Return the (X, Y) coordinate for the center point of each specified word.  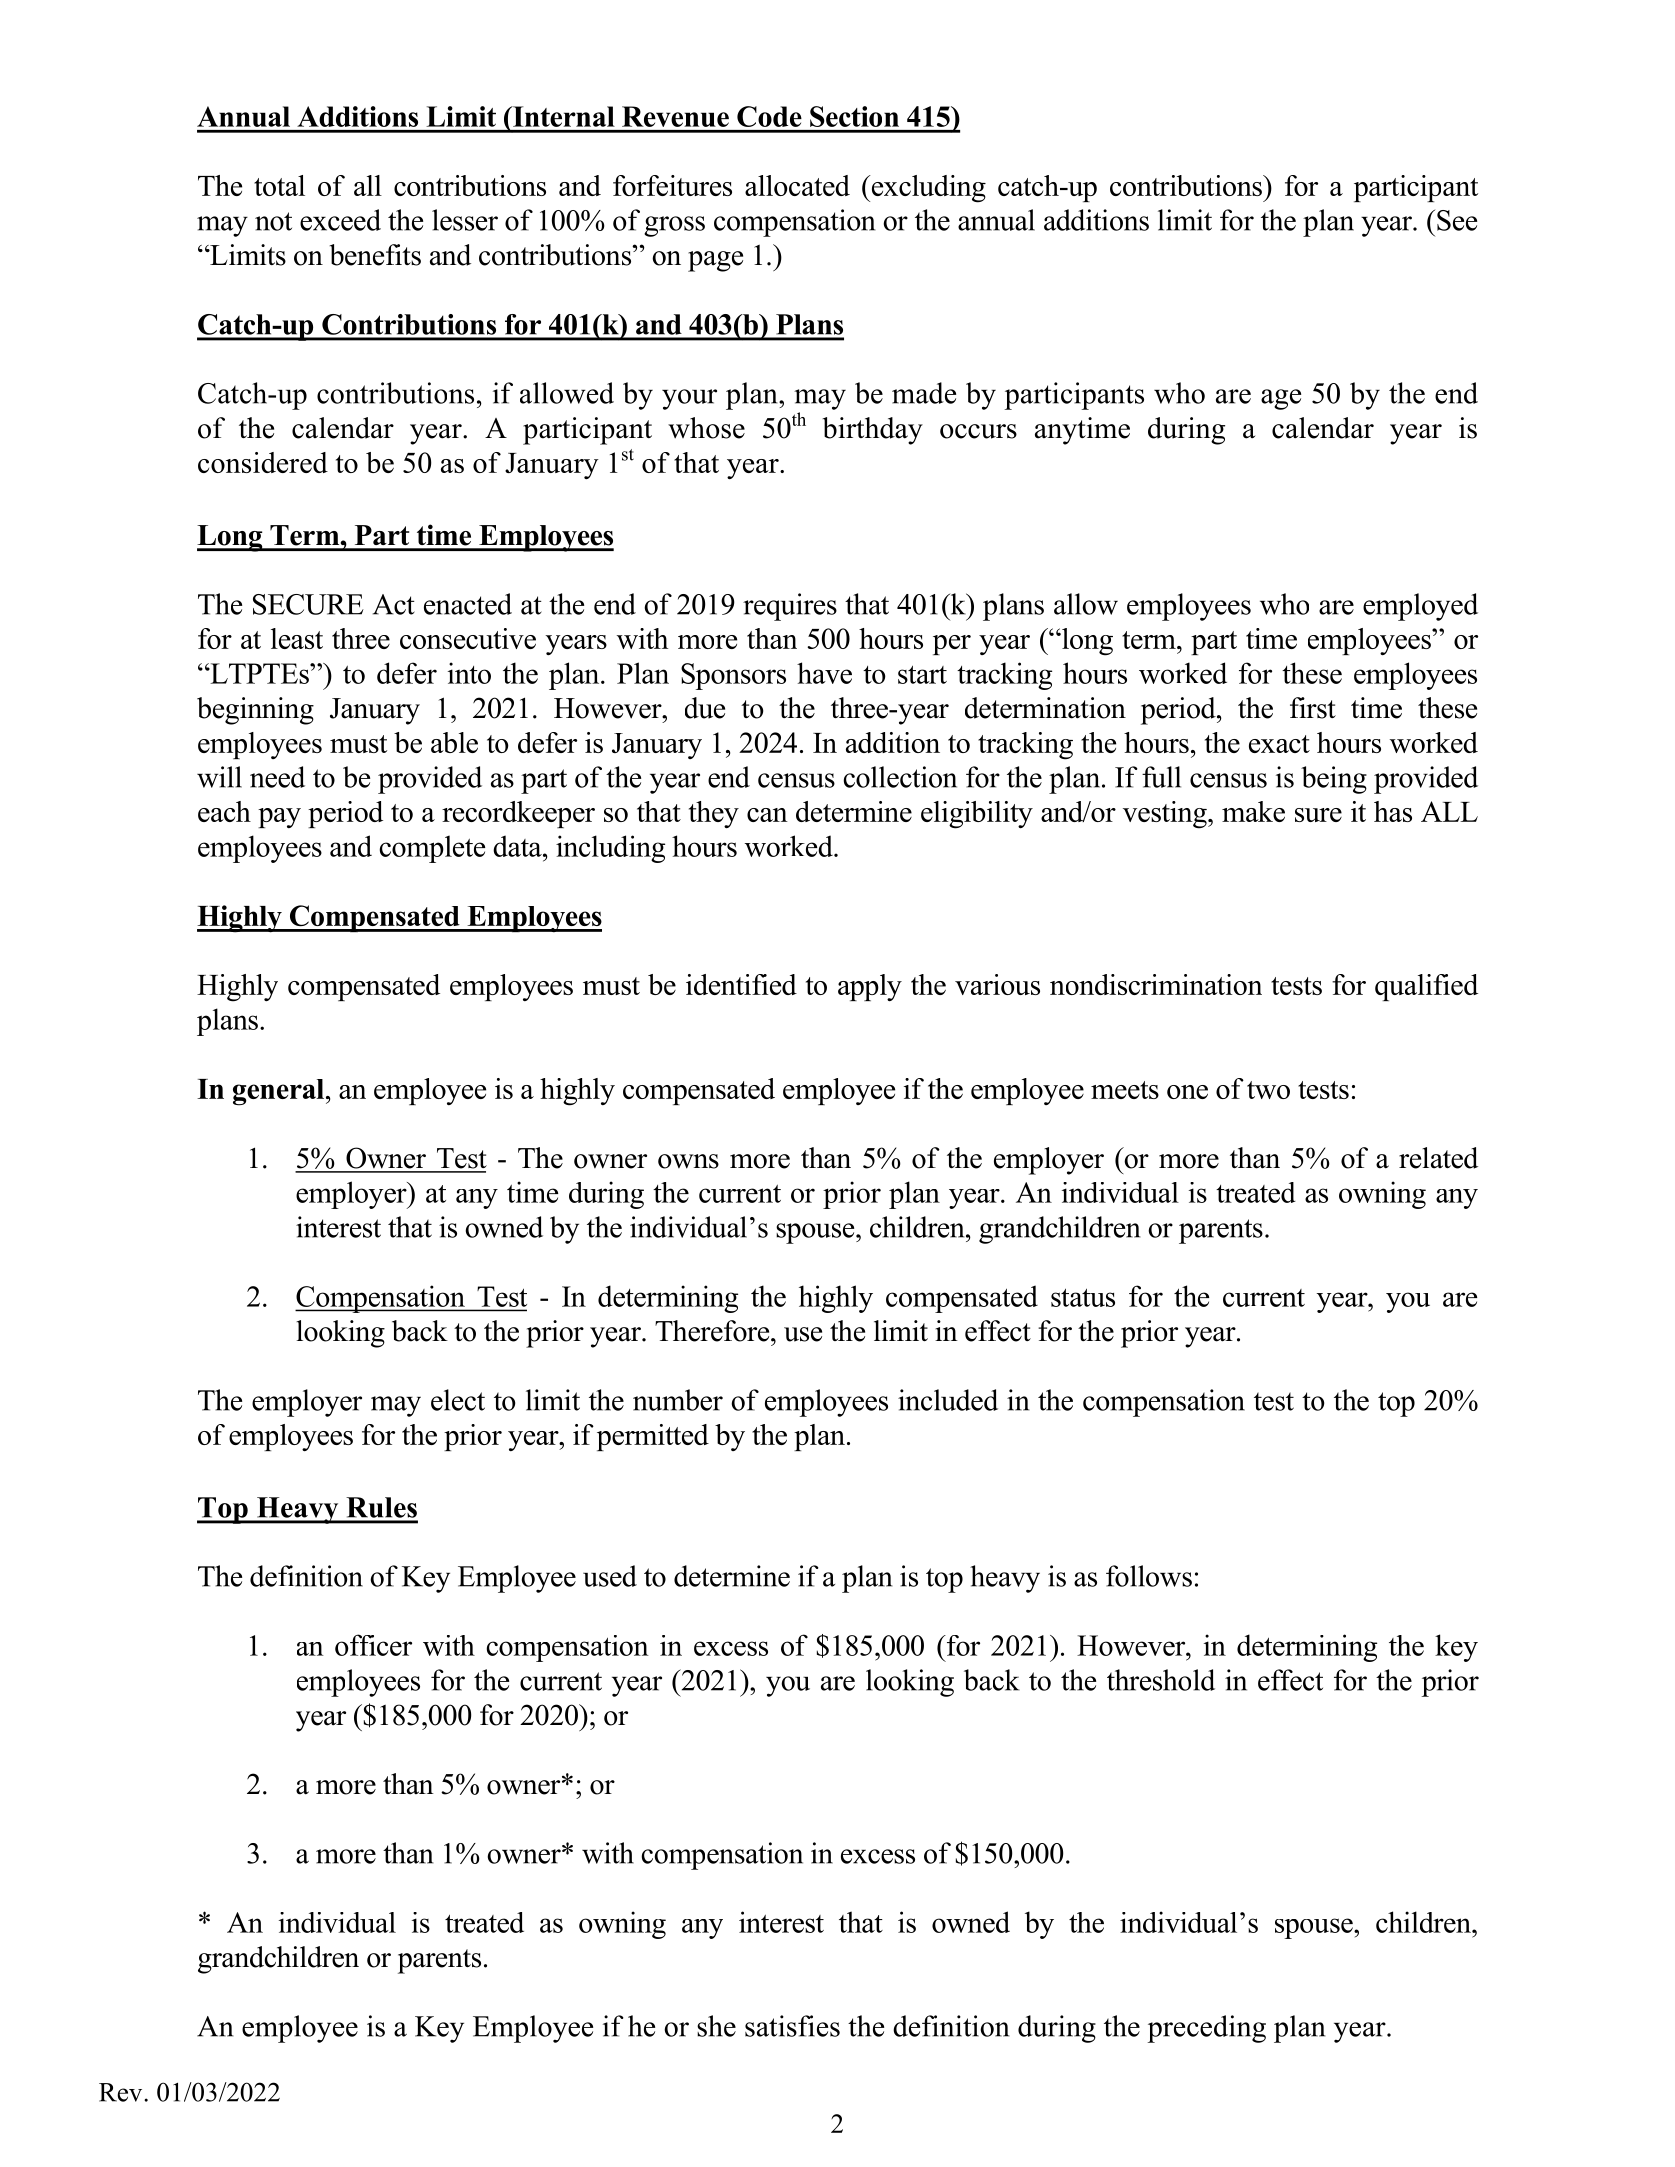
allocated (797, 185)
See (1457, 220)
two (1268, 1090)
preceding (1207, 2029)
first (1313, 708)
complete (432, 849)
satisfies (792, 2026)
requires (790, 607)
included (948, 1400)
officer (373, 1645)
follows (1149, 1576)
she (716, 2026)
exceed (340, 220)
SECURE (308, 604)
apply (870, 987)
